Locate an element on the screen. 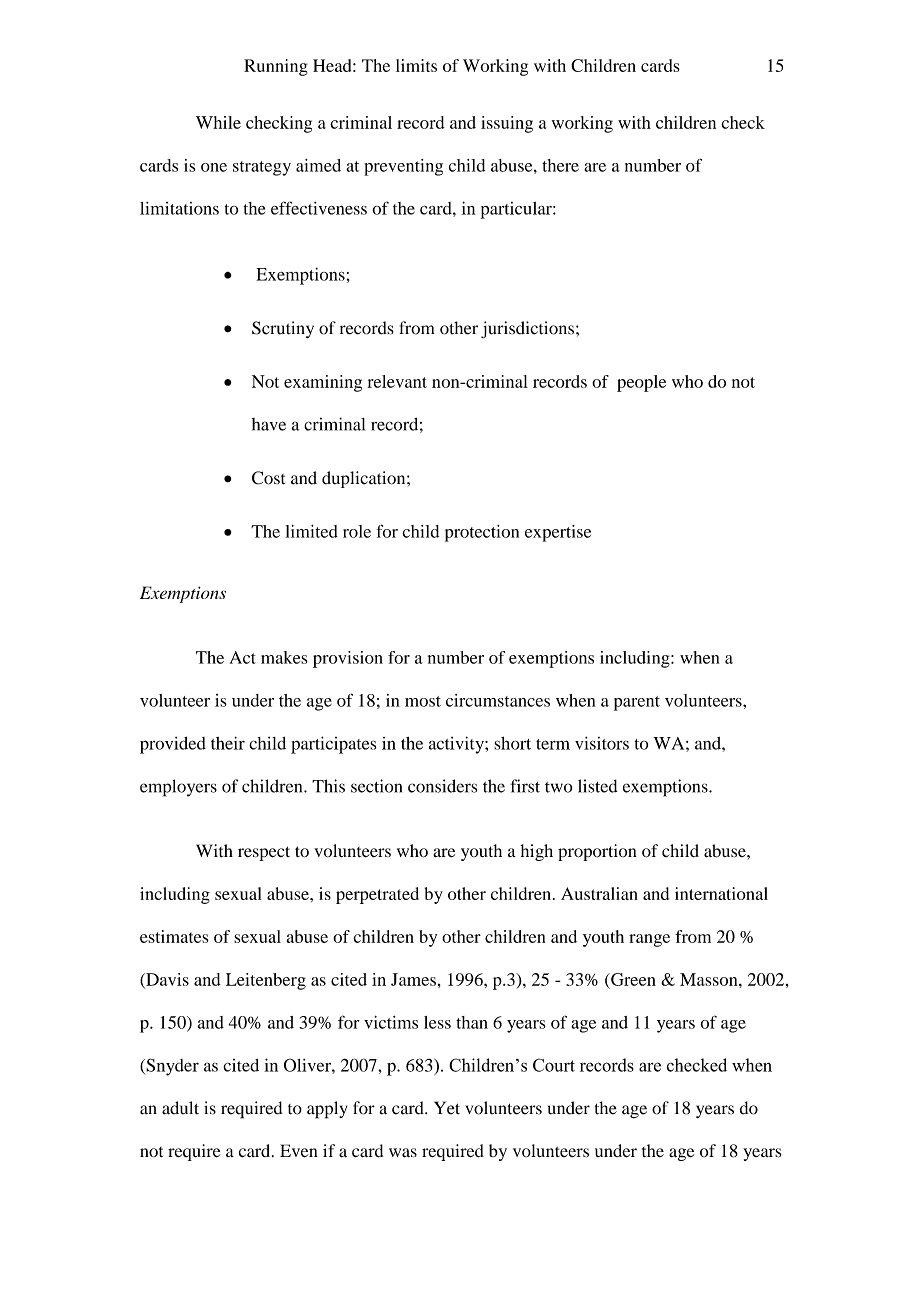  adult is located at coordinates (180, 1108).
